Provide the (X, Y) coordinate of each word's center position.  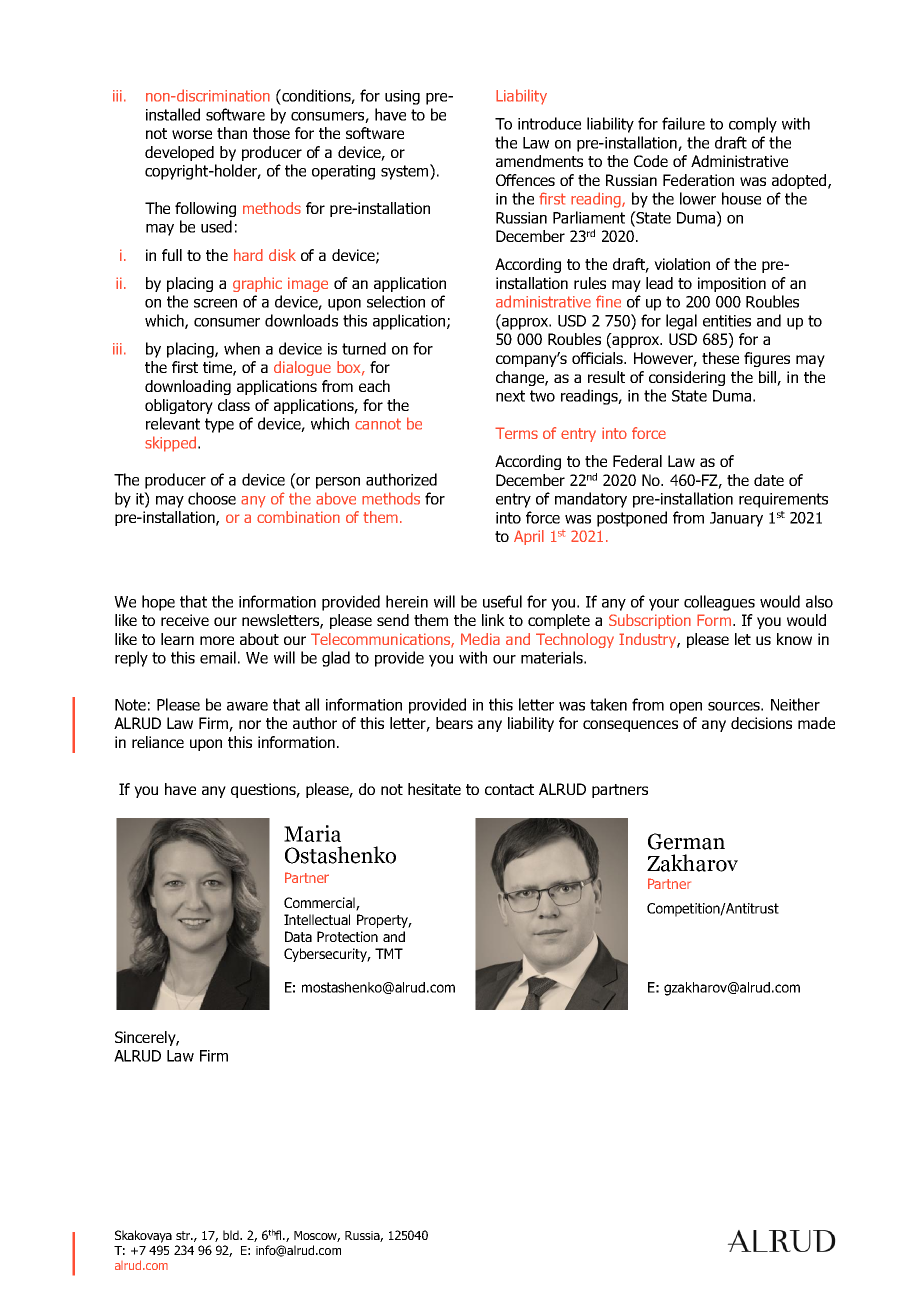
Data (298, 936)
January (736, 519)
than (232, 133)
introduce (549, 123)
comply (753, 125)
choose (212, 498)
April (529, 537)
